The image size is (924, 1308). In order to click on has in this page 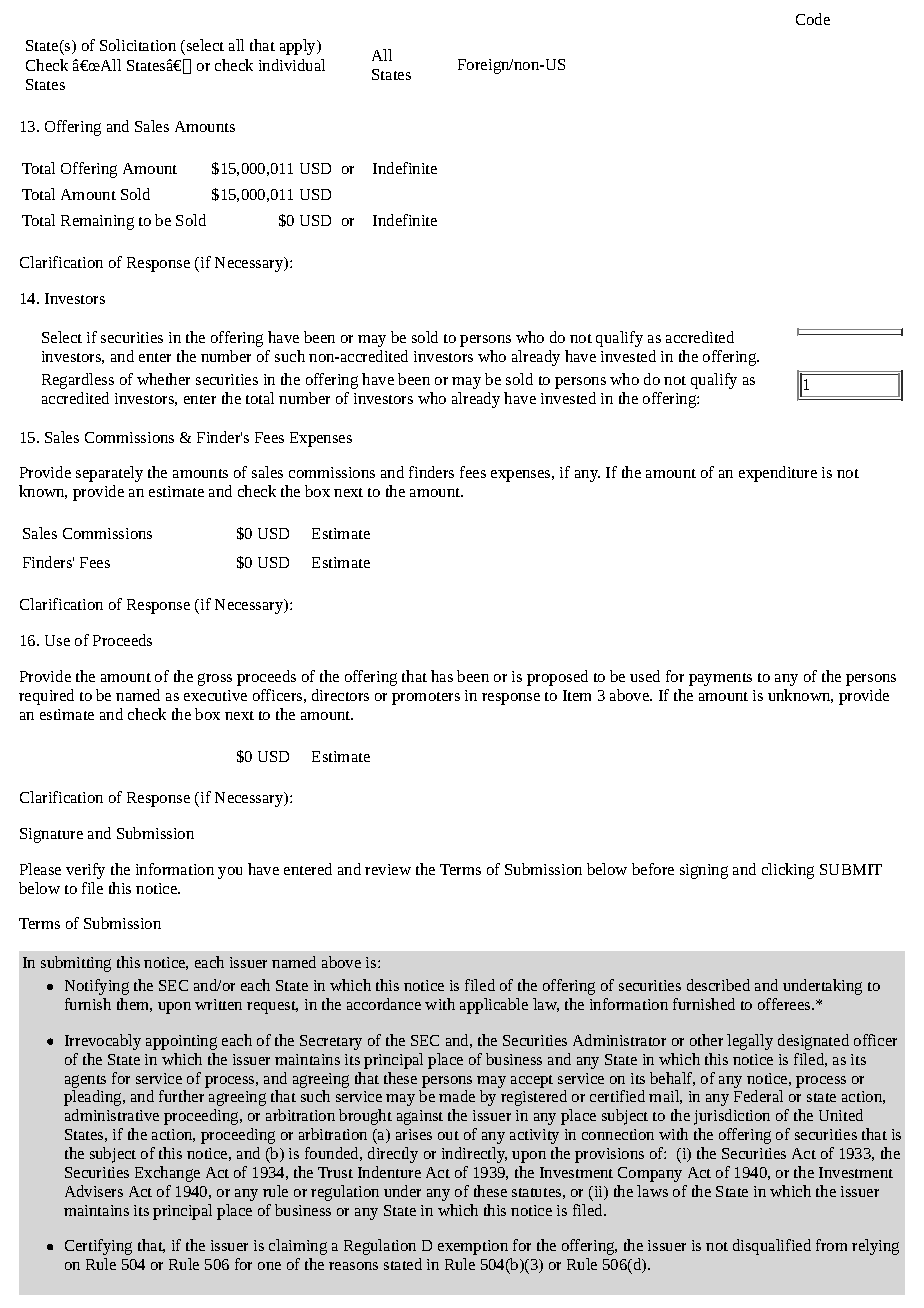, I will do `click(442, 676)`.
